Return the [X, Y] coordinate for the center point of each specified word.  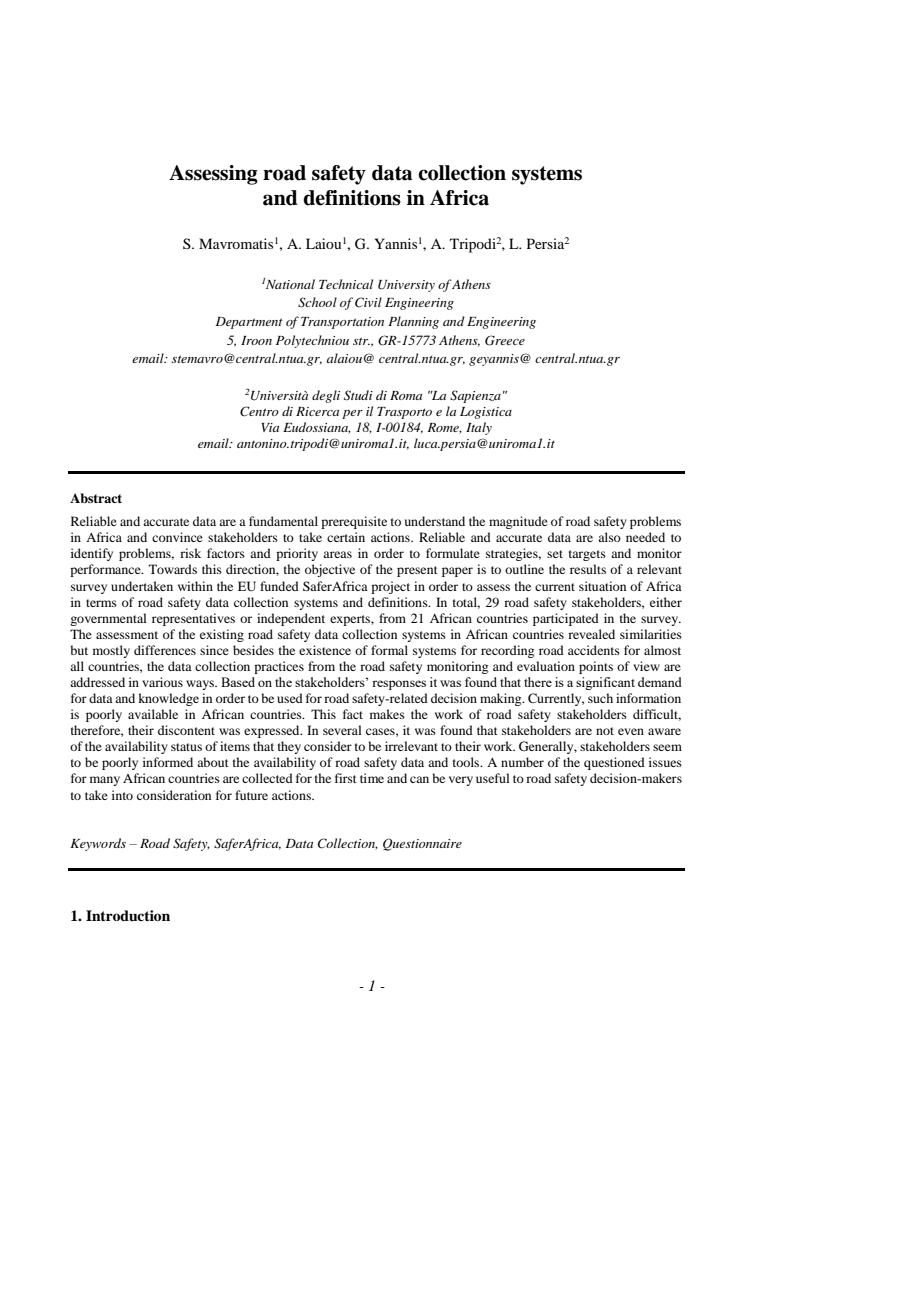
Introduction [128, 915]
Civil [368, 302]
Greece [505, 340]
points [596, 667]
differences [165, 650]
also [609, 537]
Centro [259, 411]
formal [389, 650]
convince [177, 537]
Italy [479, 428]
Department [249, 323]
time [372, 778]
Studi [358, 395]
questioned [614, 763]
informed [168, 762]
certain [346, 537]
